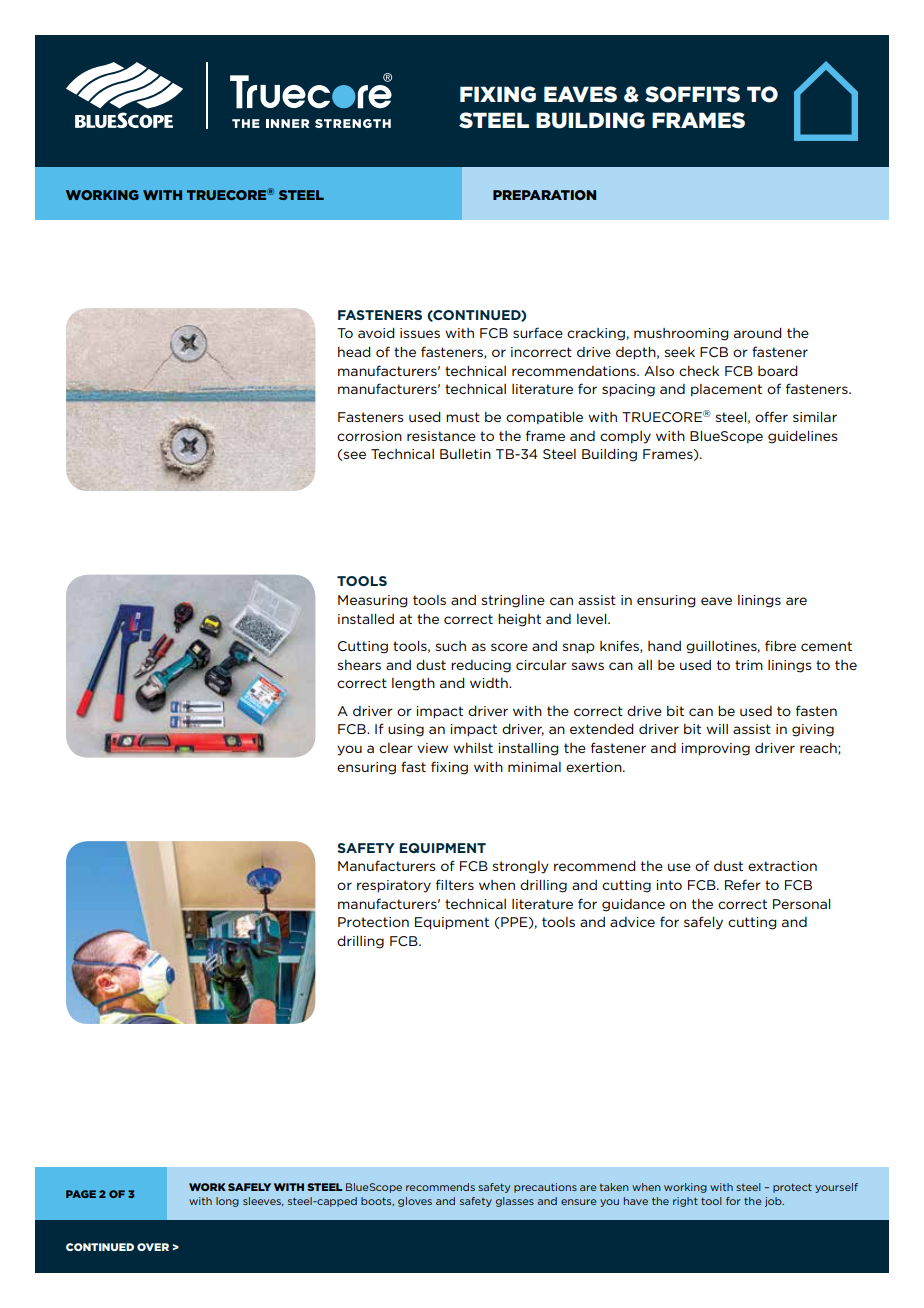 This screenshot has height=1308, width=924. Describe the element at coordinates (758, 333) in the screenshot. I see `around` at that location.
